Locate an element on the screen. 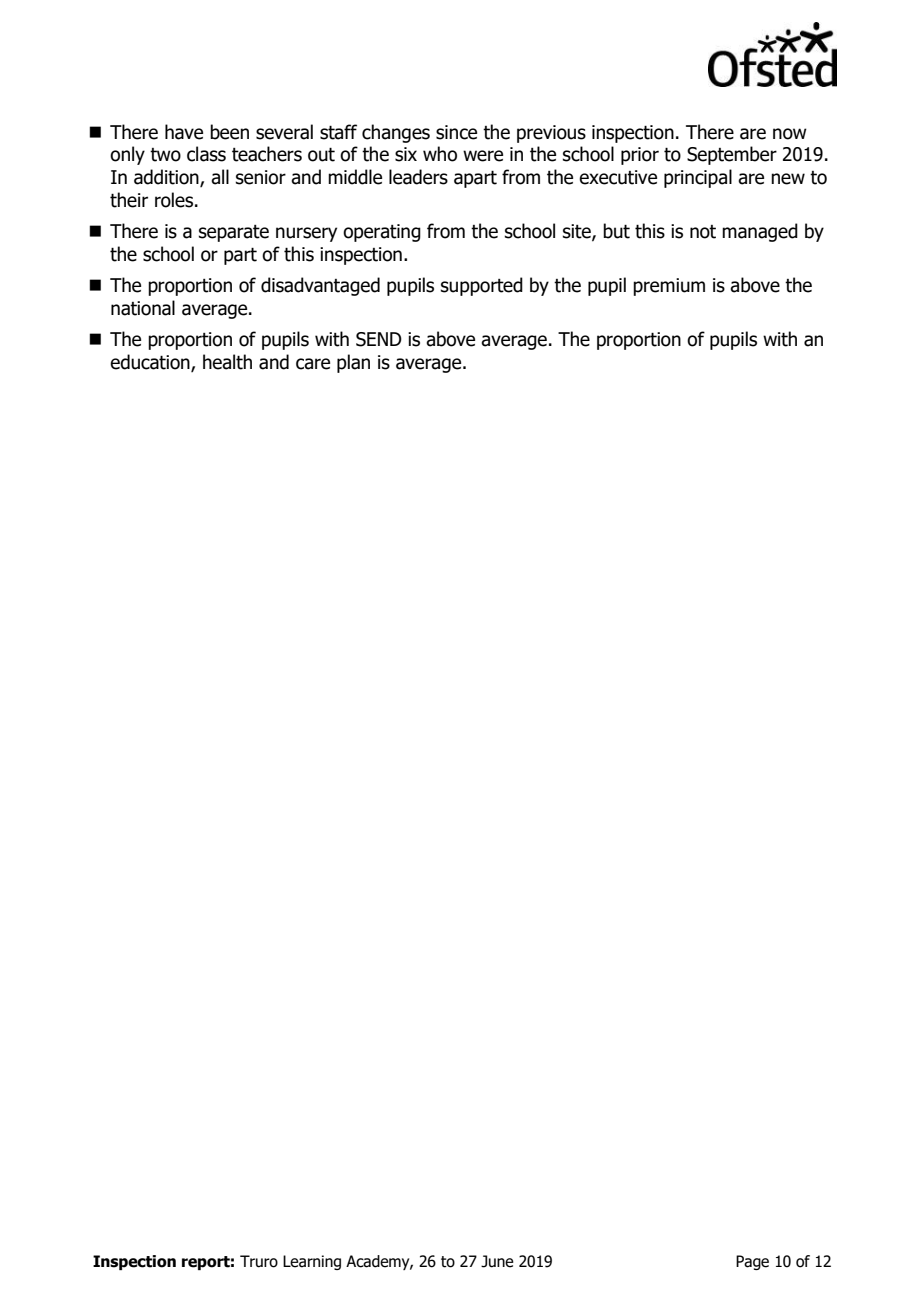 Image resolution: width=924 pixels, height=1310 pixels. who is located at coordinates (440, 154).
